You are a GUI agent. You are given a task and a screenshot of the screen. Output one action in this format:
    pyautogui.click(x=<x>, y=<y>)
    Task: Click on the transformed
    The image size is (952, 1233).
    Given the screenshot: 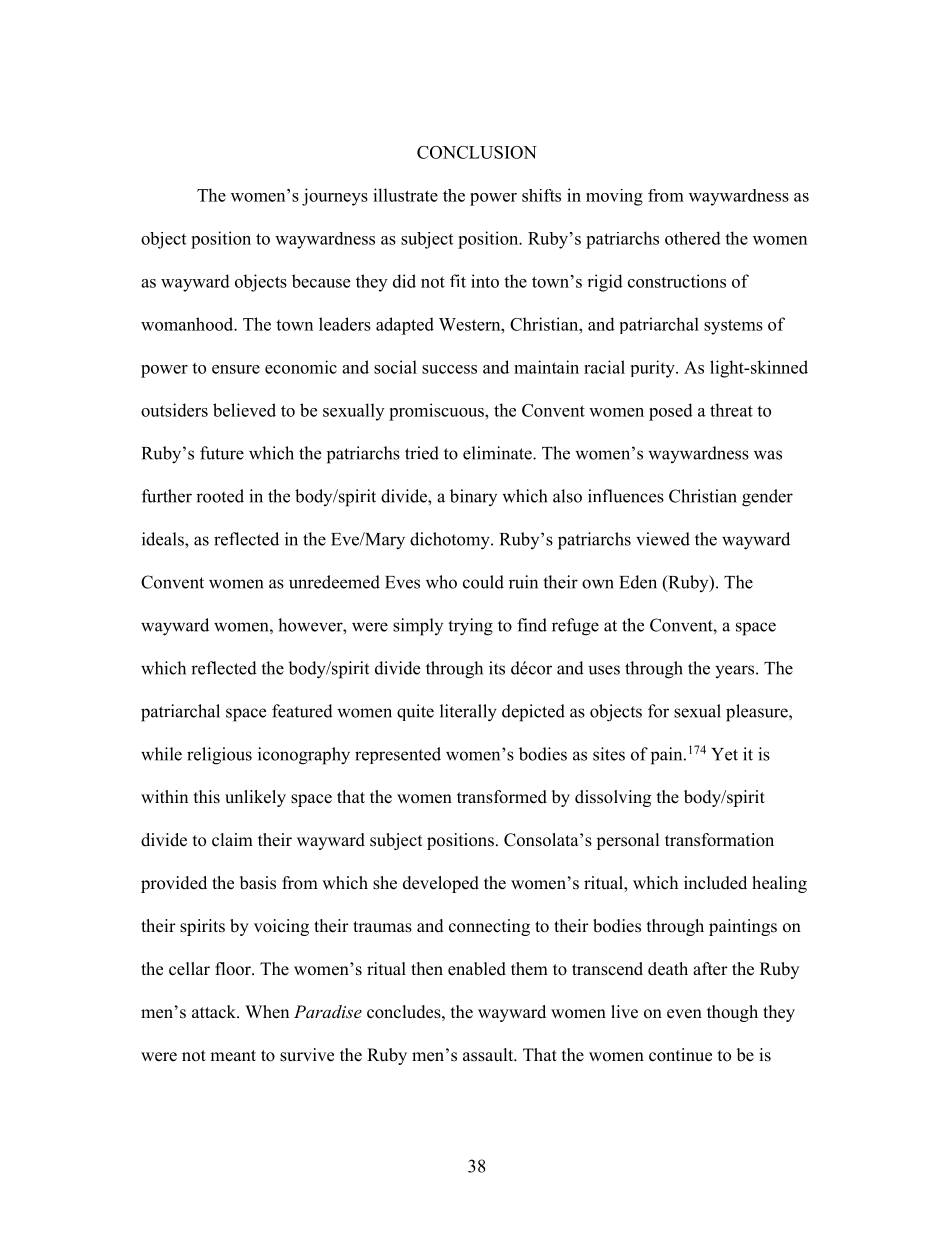 What is the action you would take?
    pyautogui.click(x=502, y=797)
